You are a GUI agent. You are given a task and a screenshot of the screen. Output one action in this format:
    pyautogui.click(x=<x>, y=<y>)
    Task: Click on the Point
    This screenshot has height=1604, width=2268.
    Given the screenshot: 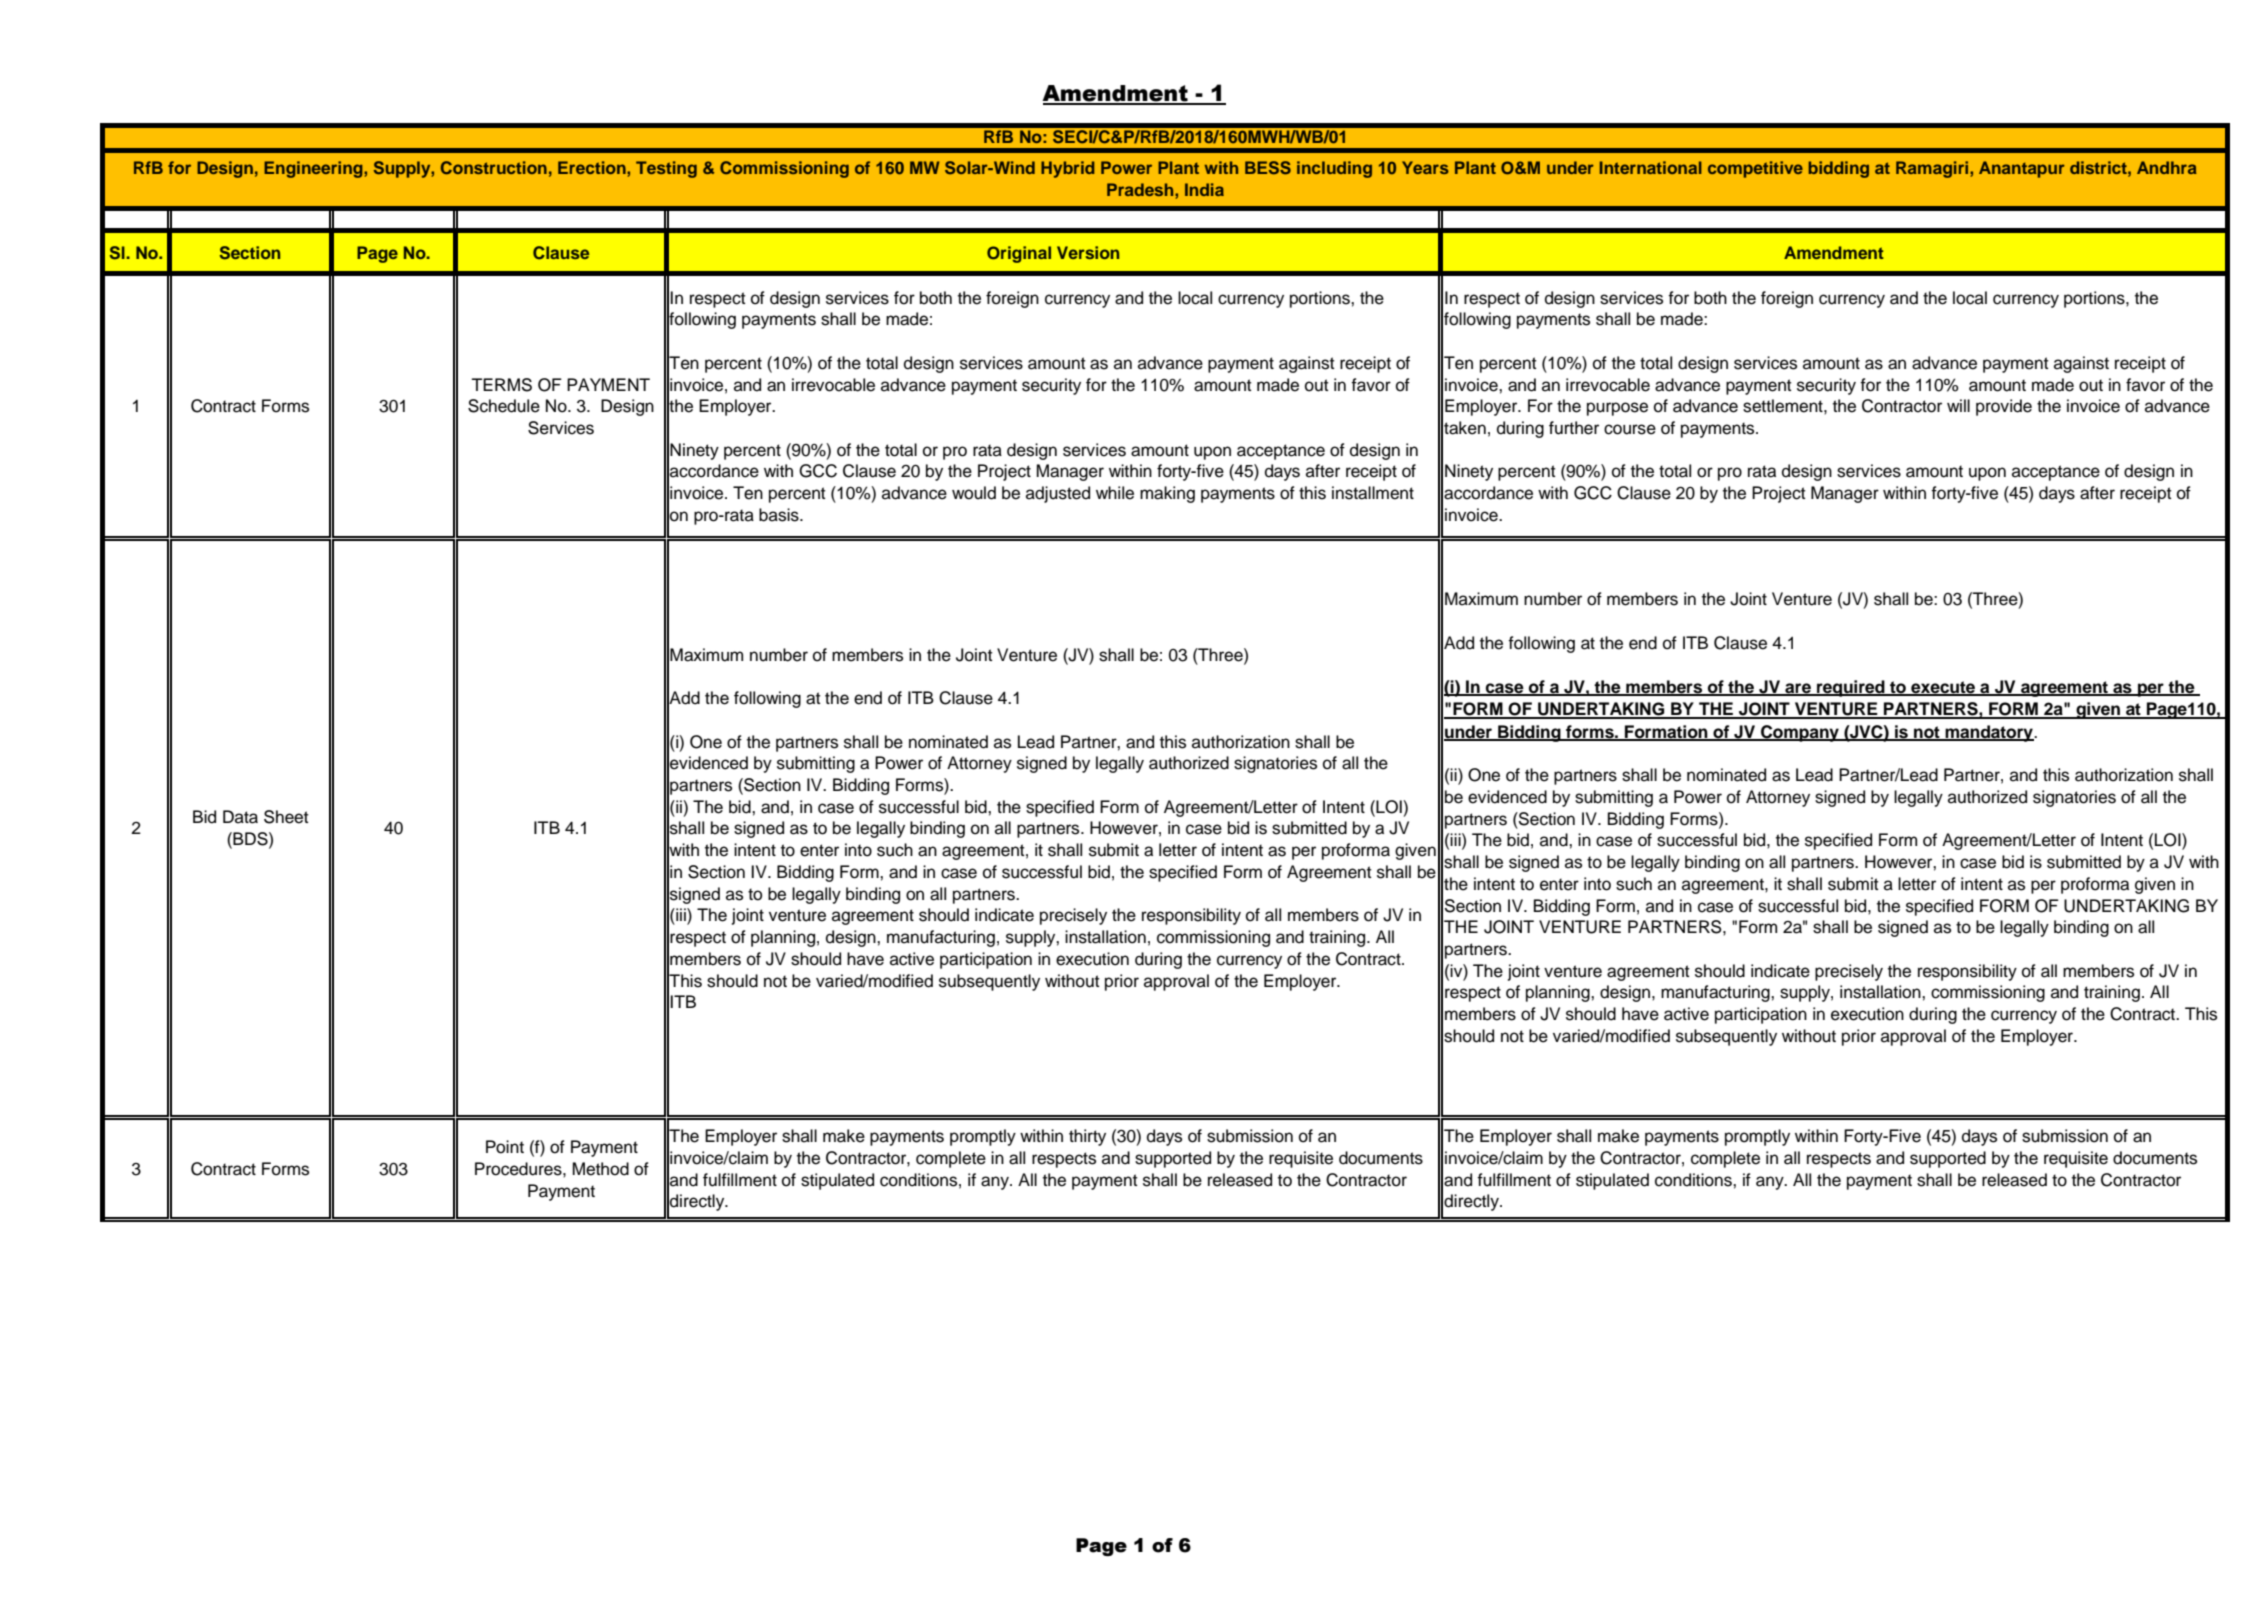 What is the action you would take?
    pyautogui.click(x=505, y=1147)
